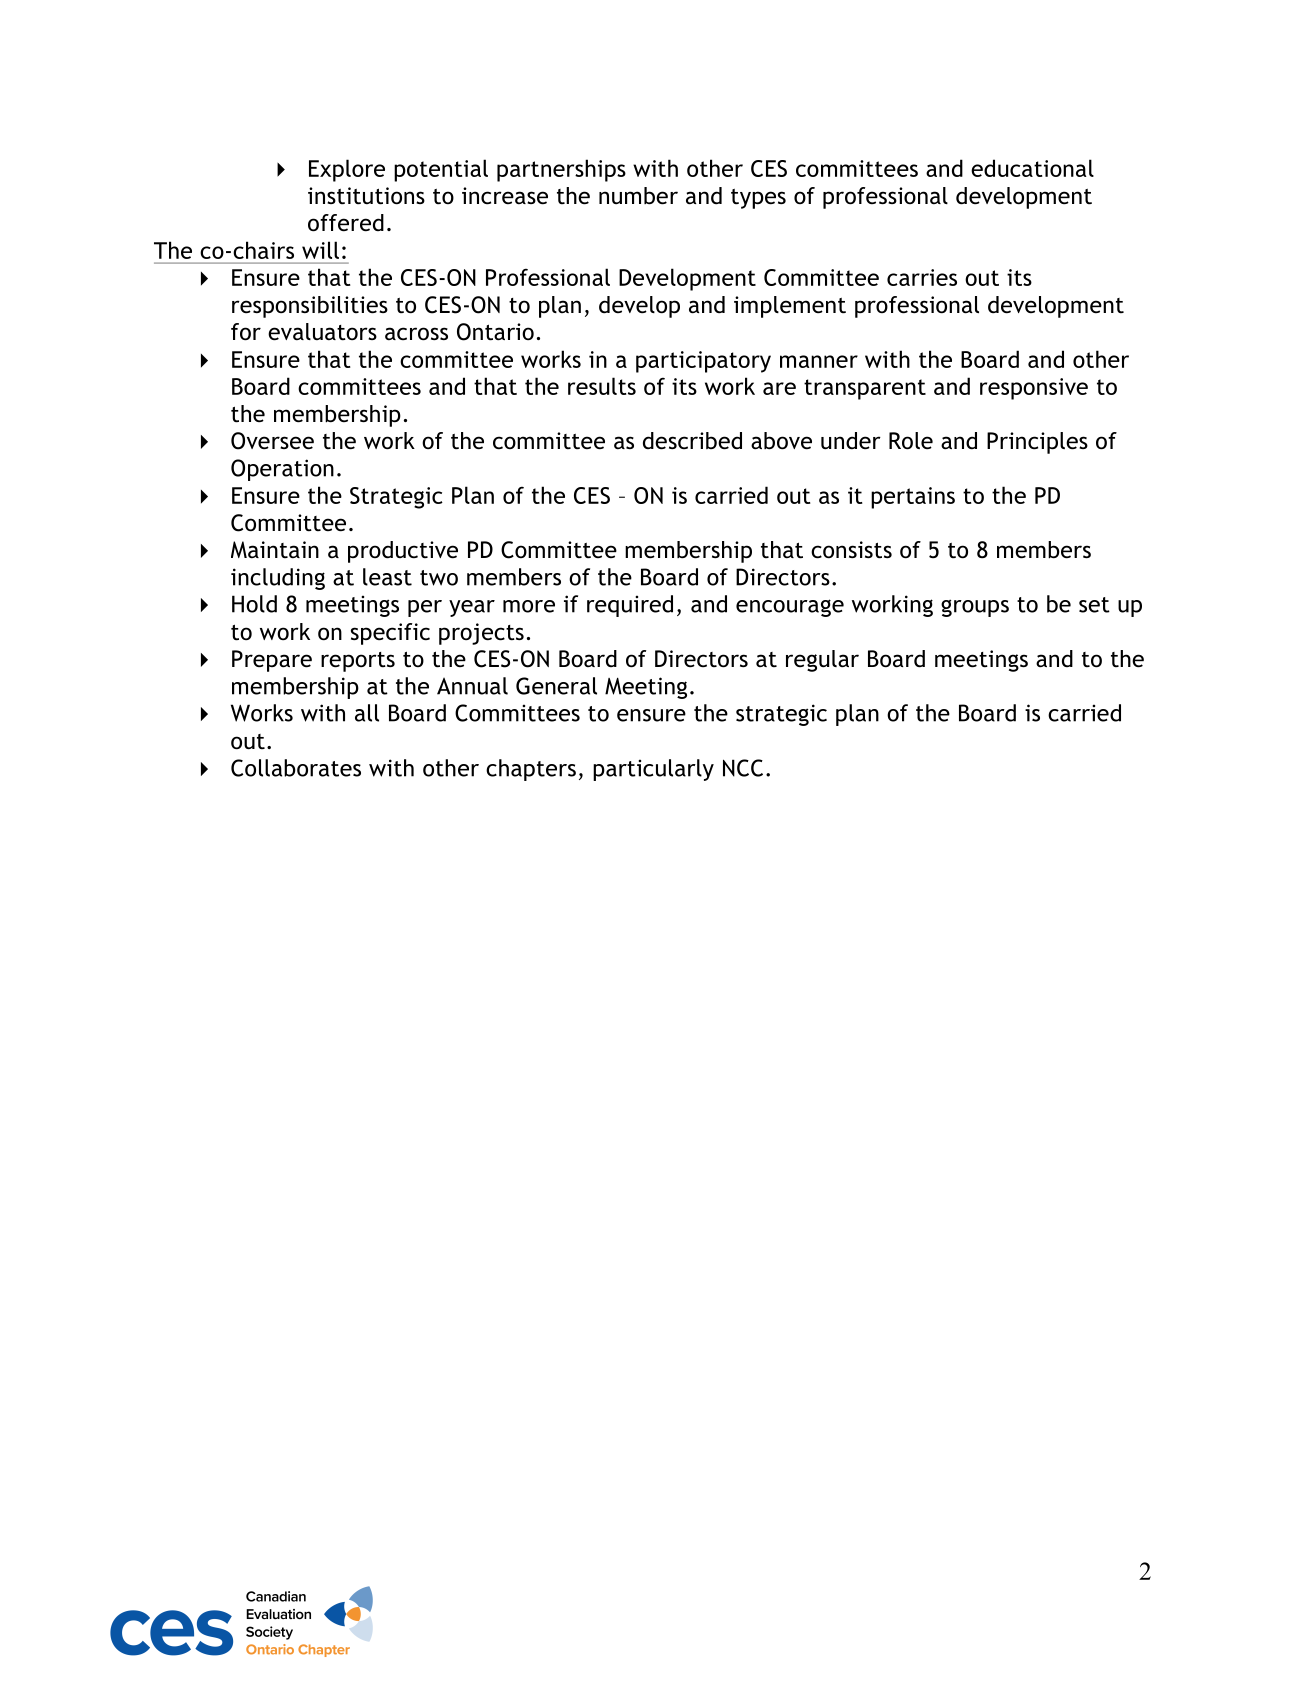  What do you see at coordinates (692, 441) in the screenshot?
I see `described` at bounding box center [692, 441].
